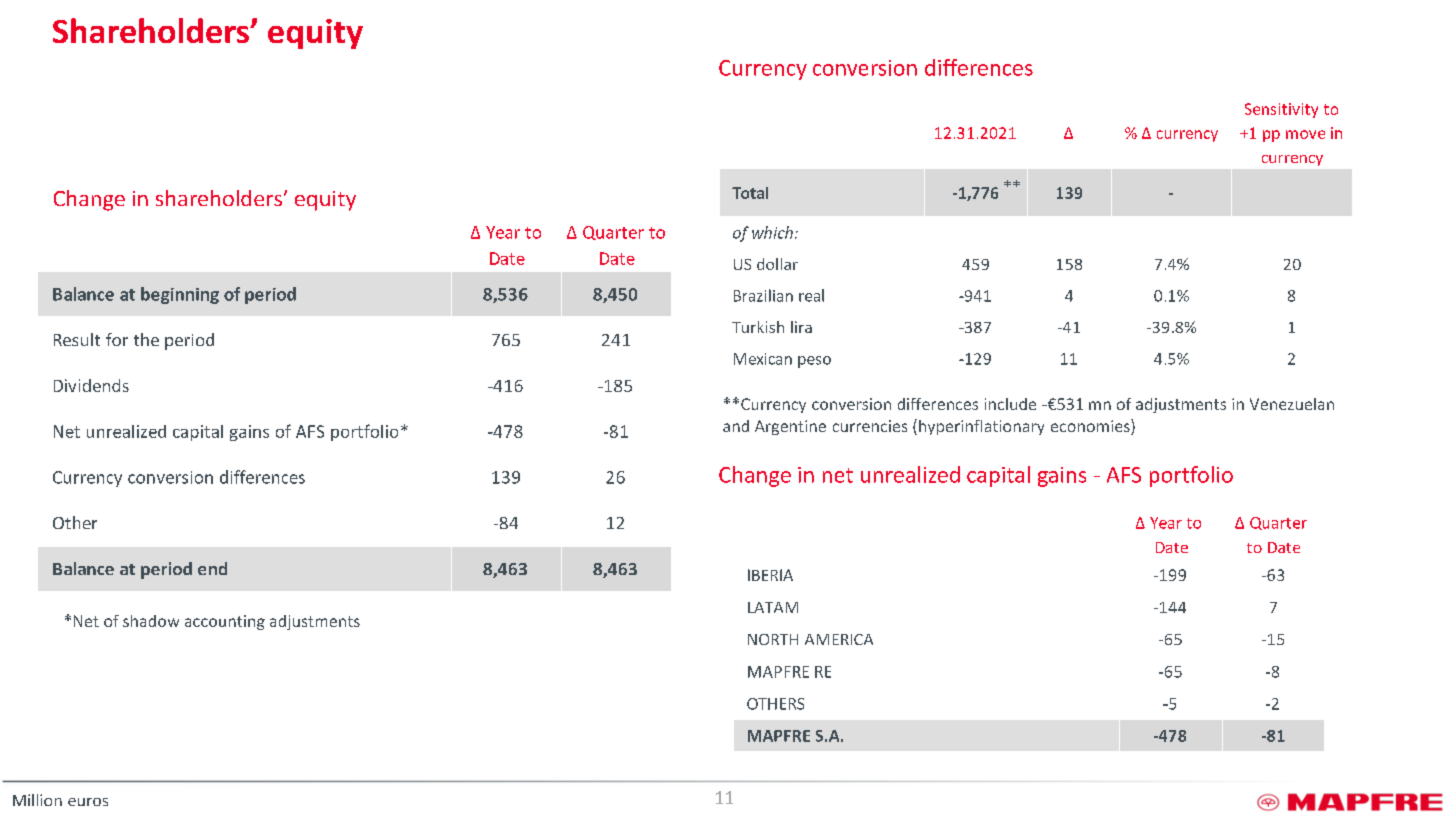  Describe the element at coordinates (225, 622) in the page. I see `accounting` at that location.
